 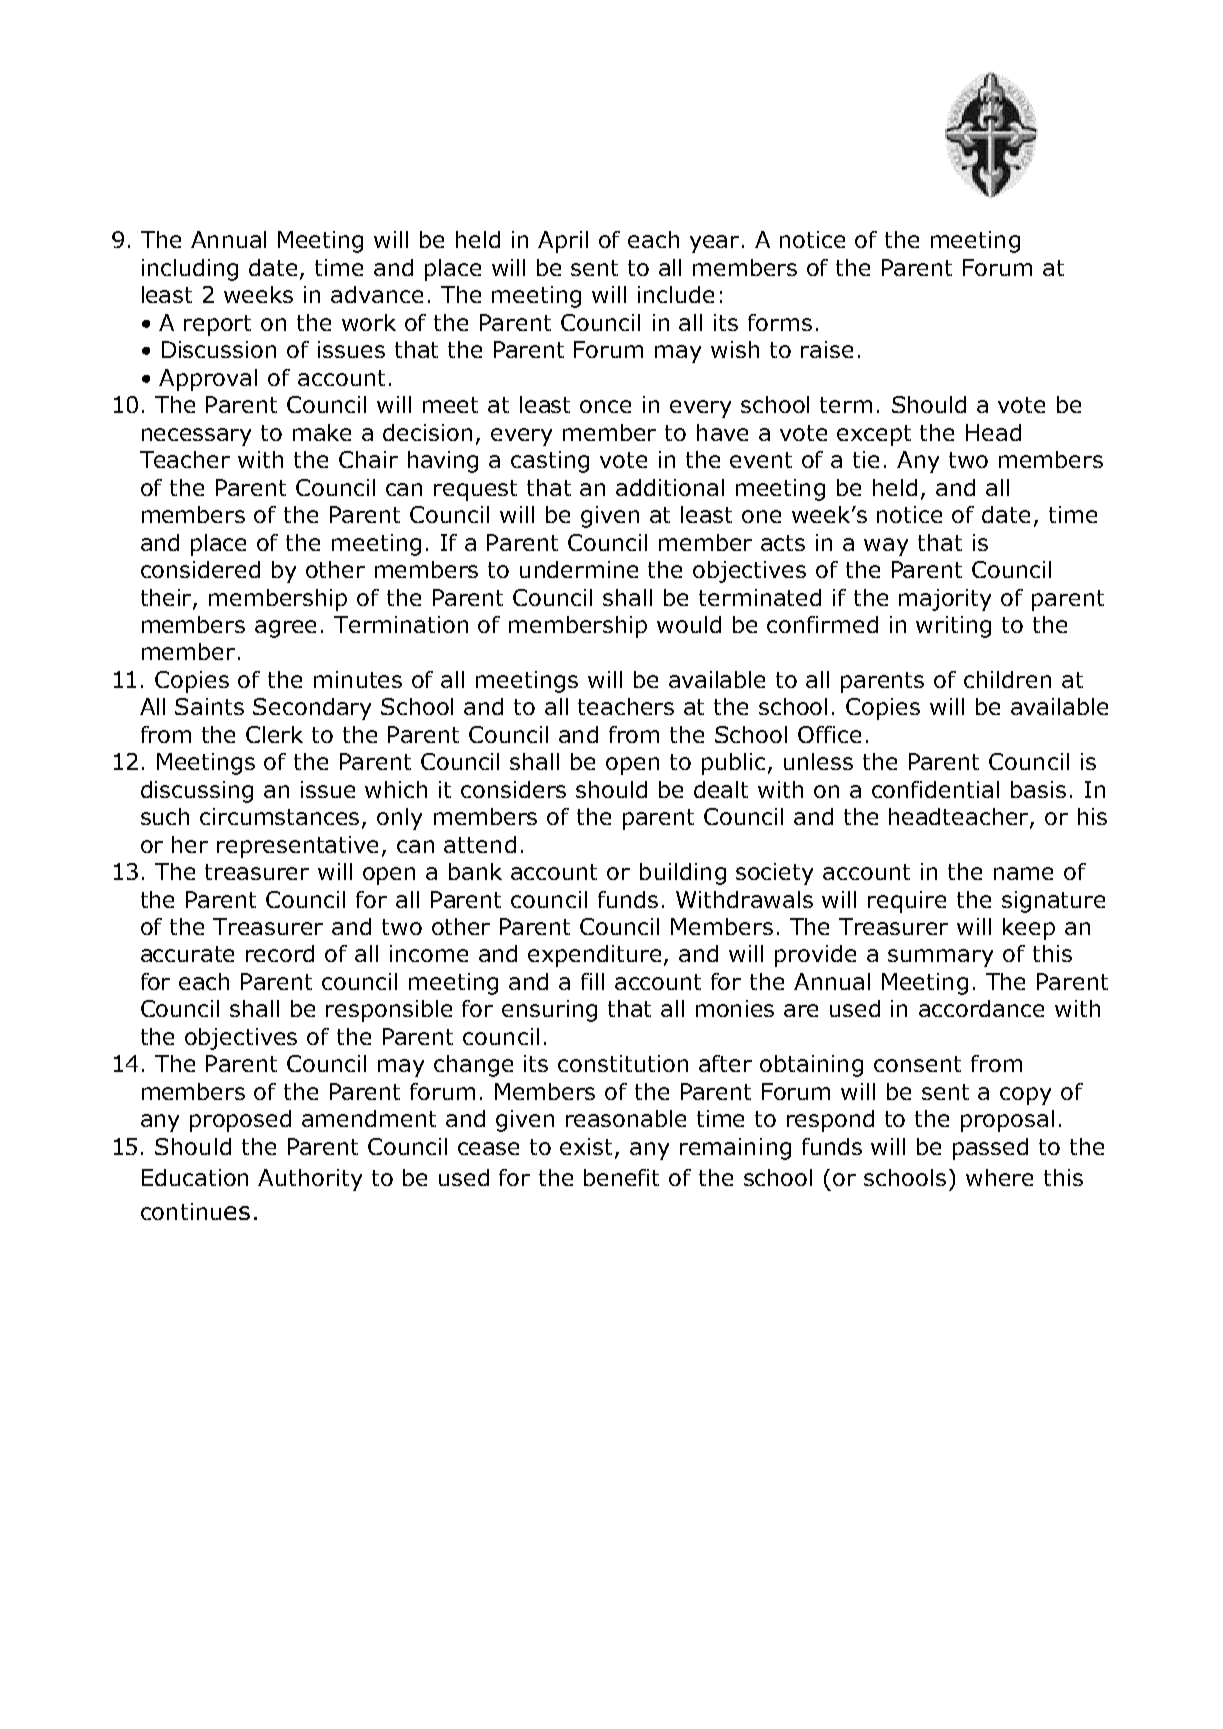 I want to click on tie, so click(x=866, y=459).
